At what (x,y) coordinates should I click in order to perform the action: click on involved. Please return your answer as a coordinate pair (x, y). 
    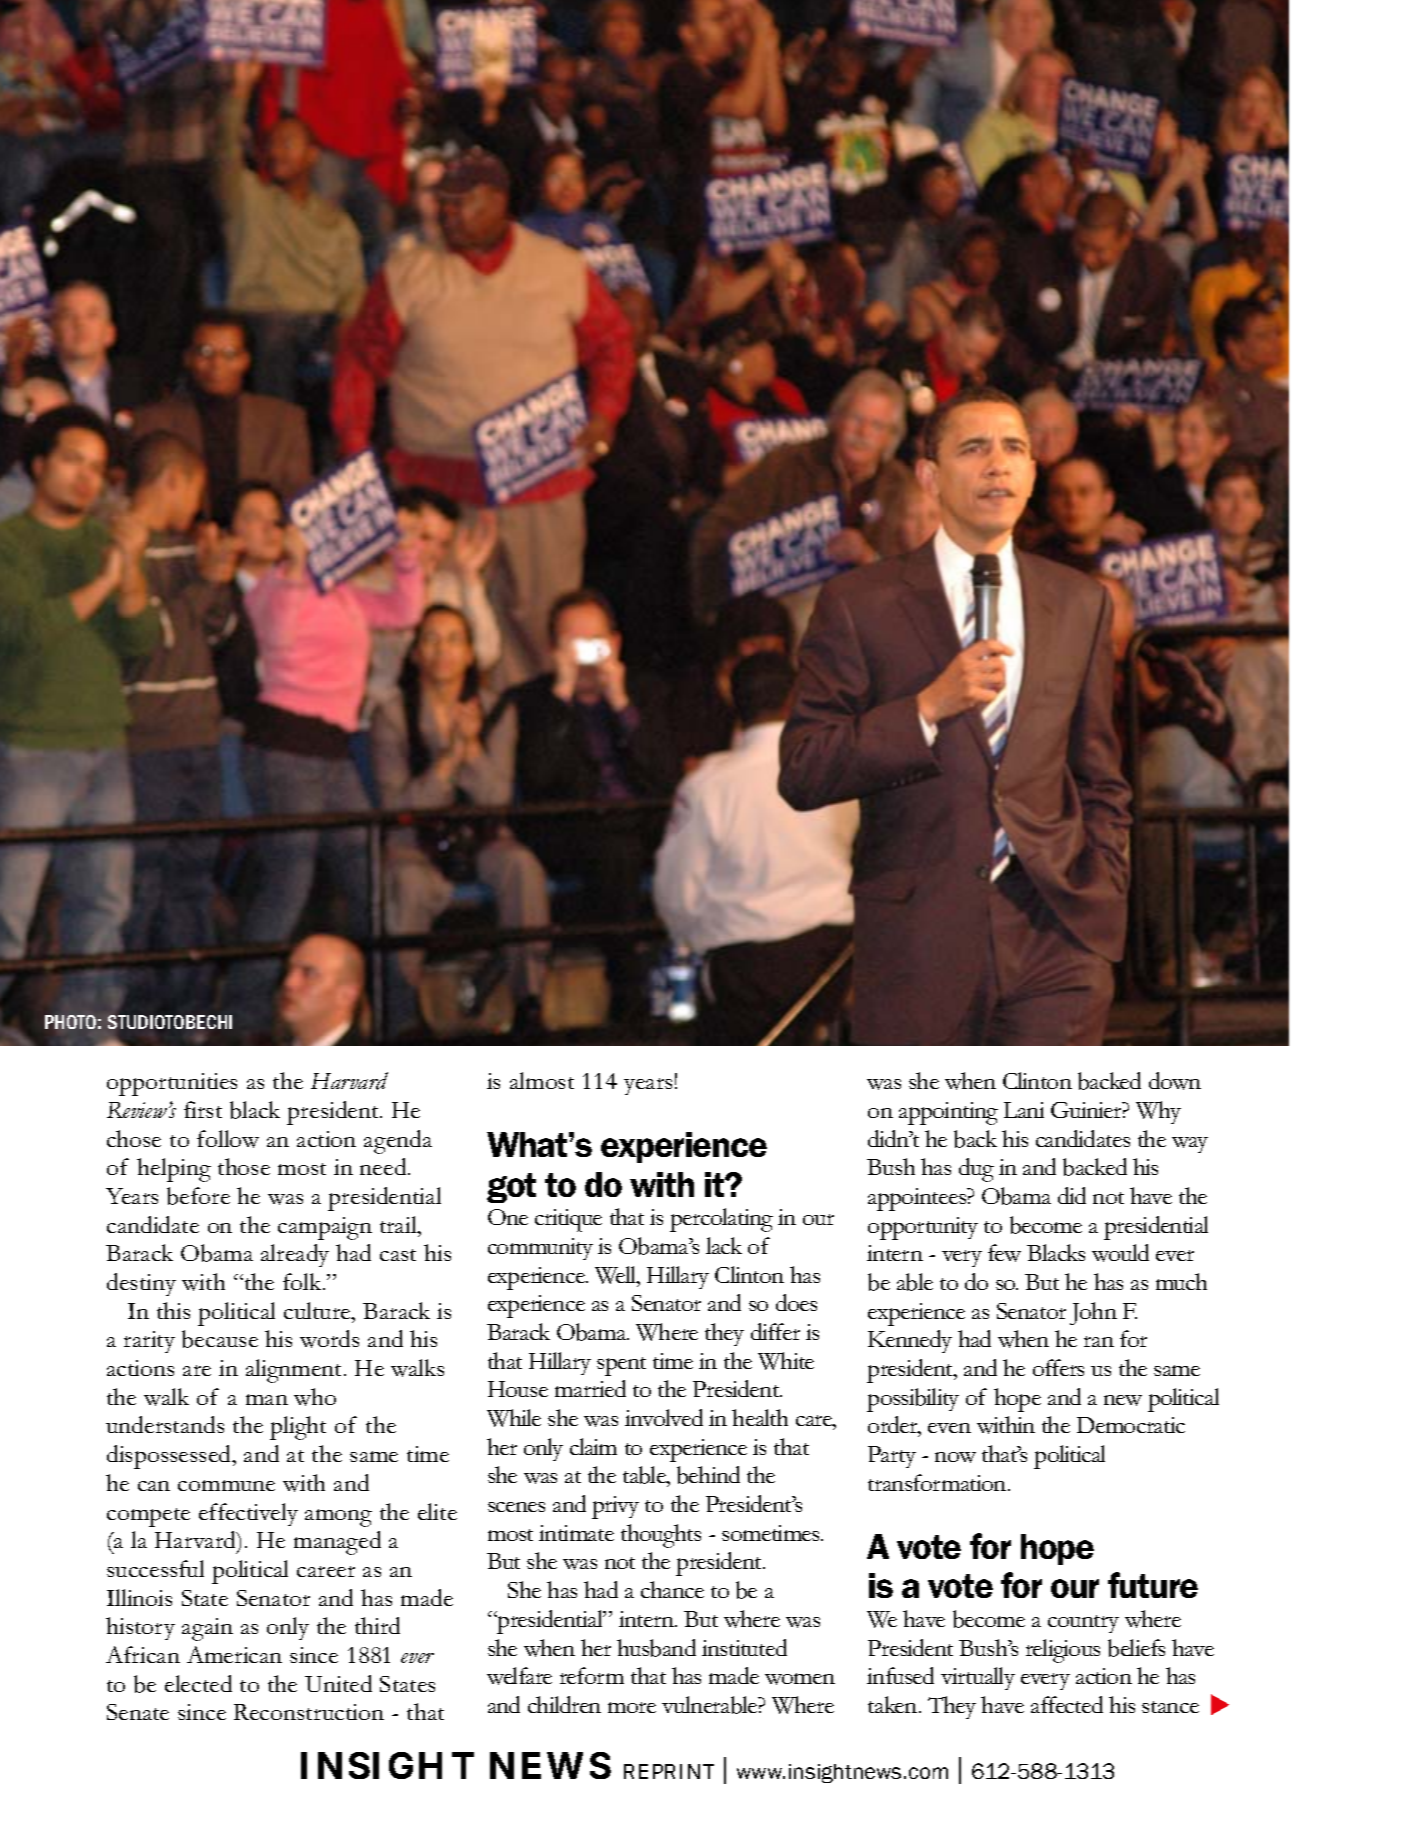
    Looking at the image, I should click on (664, 1417).
